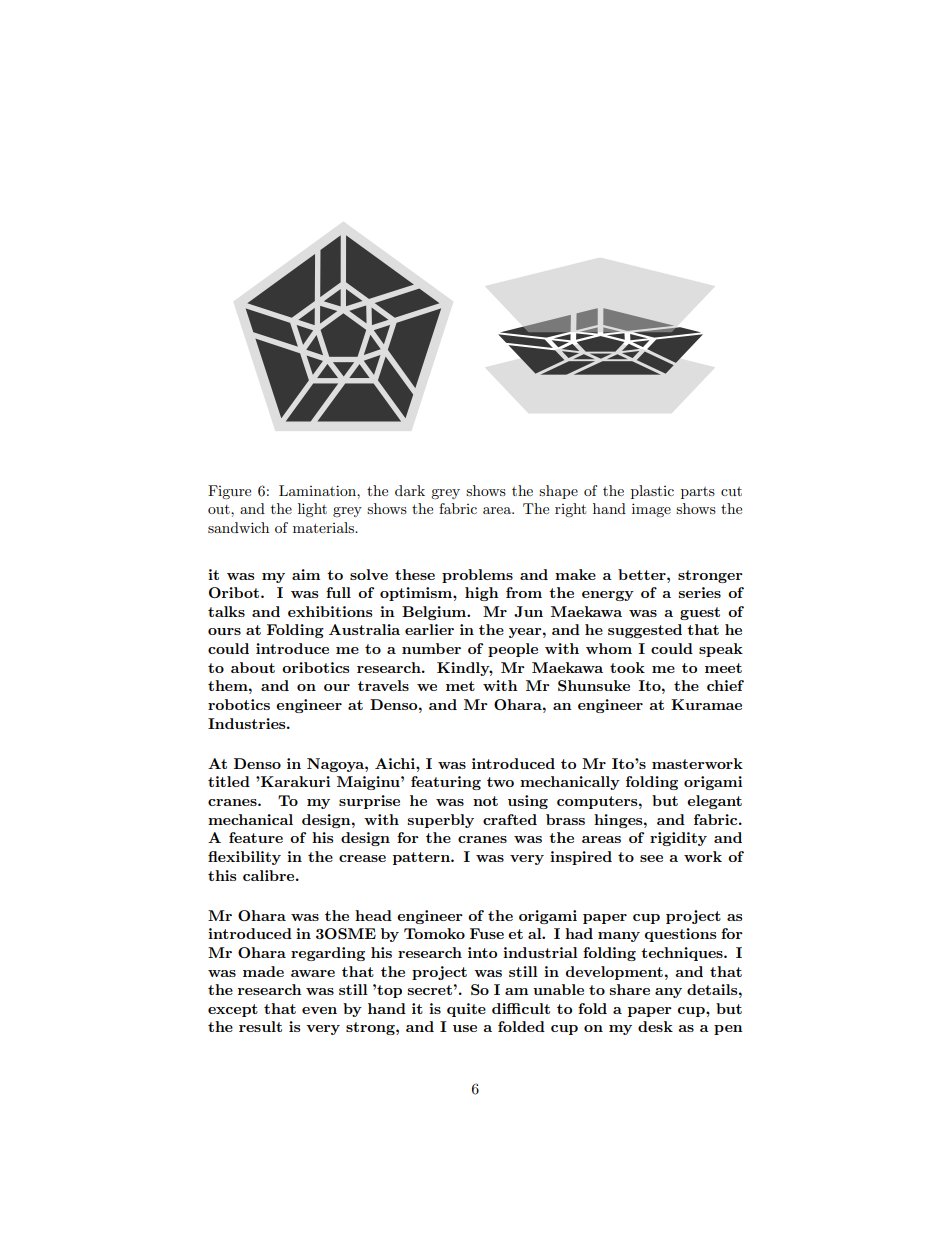 The height and width of the document is (1233, 952). I want to click on earlier, so click(429, 629).
